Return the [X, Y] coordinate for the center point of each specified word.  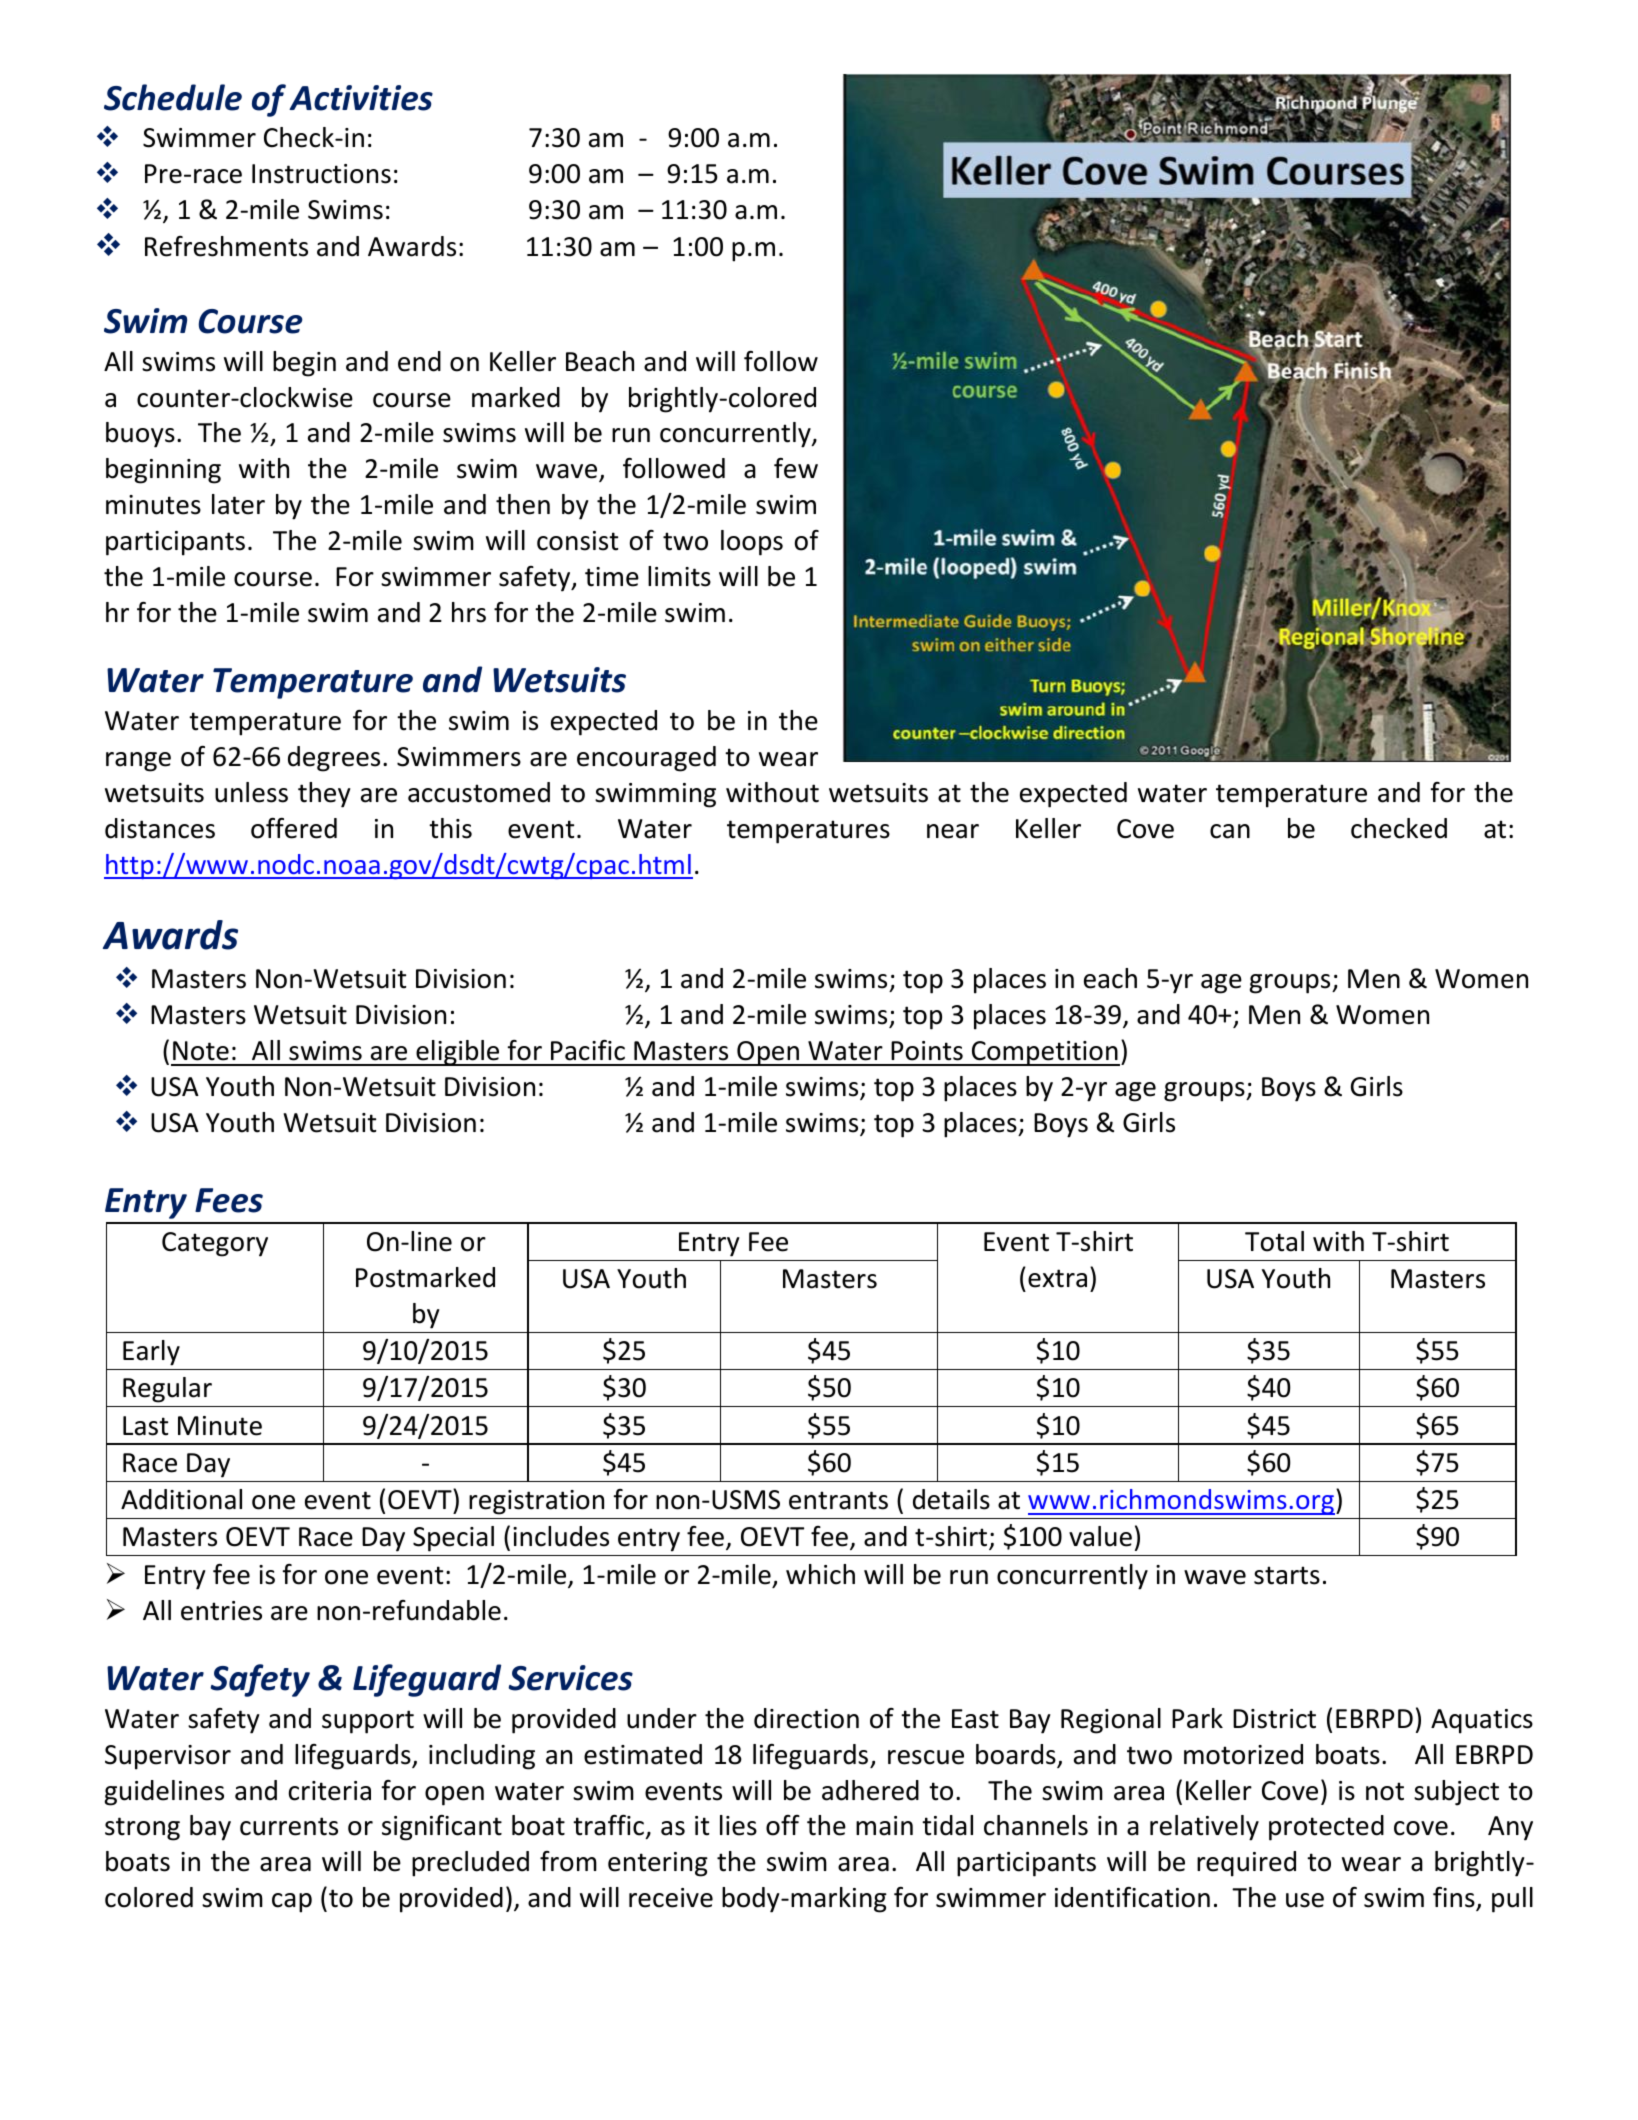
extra [1057, 1278]
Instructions [321, 174]
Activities [361, 98]
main [884, 1826]
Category [215, 1244]
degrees [334, 759]
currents [289, 1826]
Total [1274, 1241]
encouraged [646, 759]
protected [1326, 1828]
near [953, 831]
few [796, 468]
